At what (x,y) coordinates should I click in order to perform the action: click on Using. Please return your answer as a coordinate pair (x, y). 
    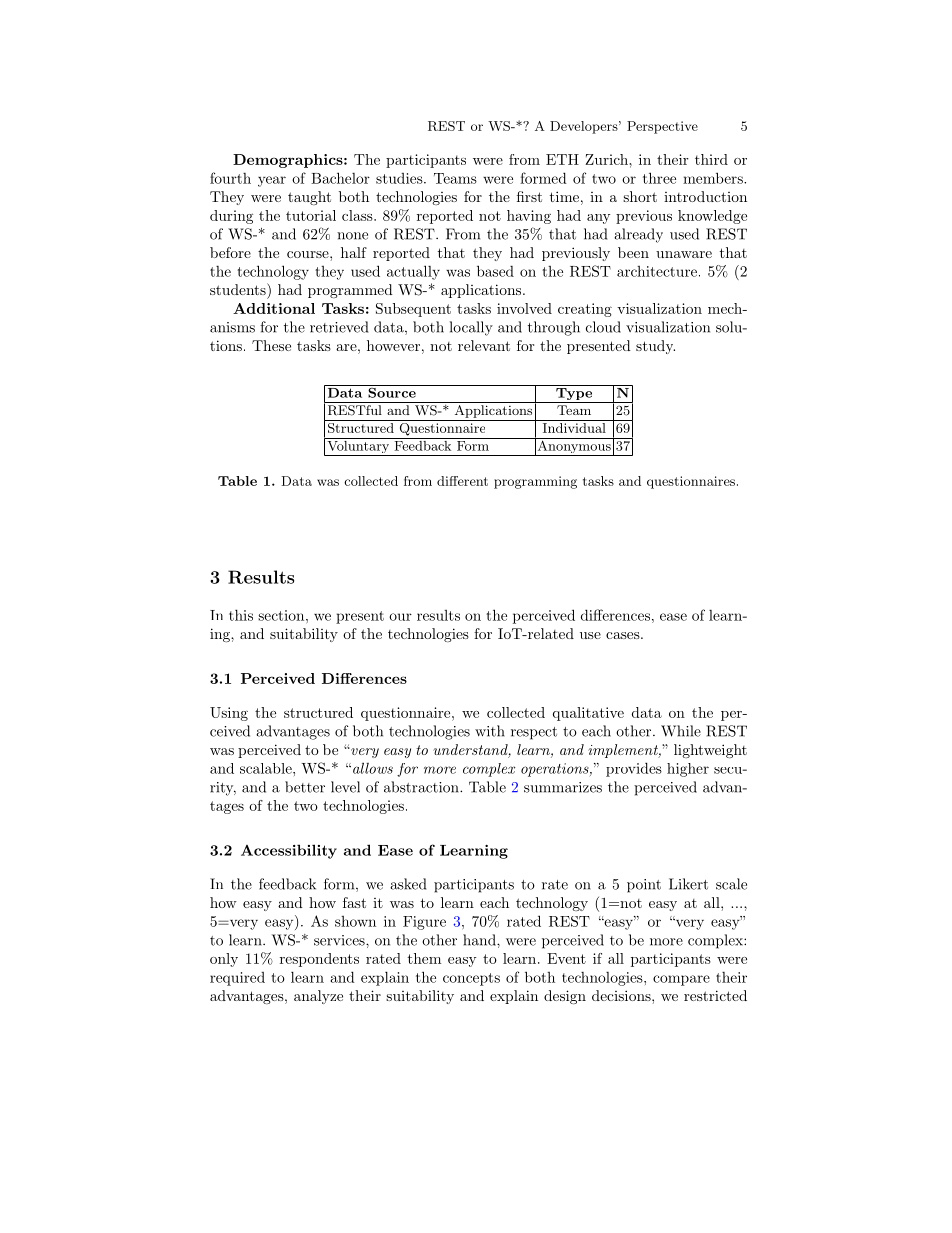
    Looking at the image, I should click on (229, 714).
